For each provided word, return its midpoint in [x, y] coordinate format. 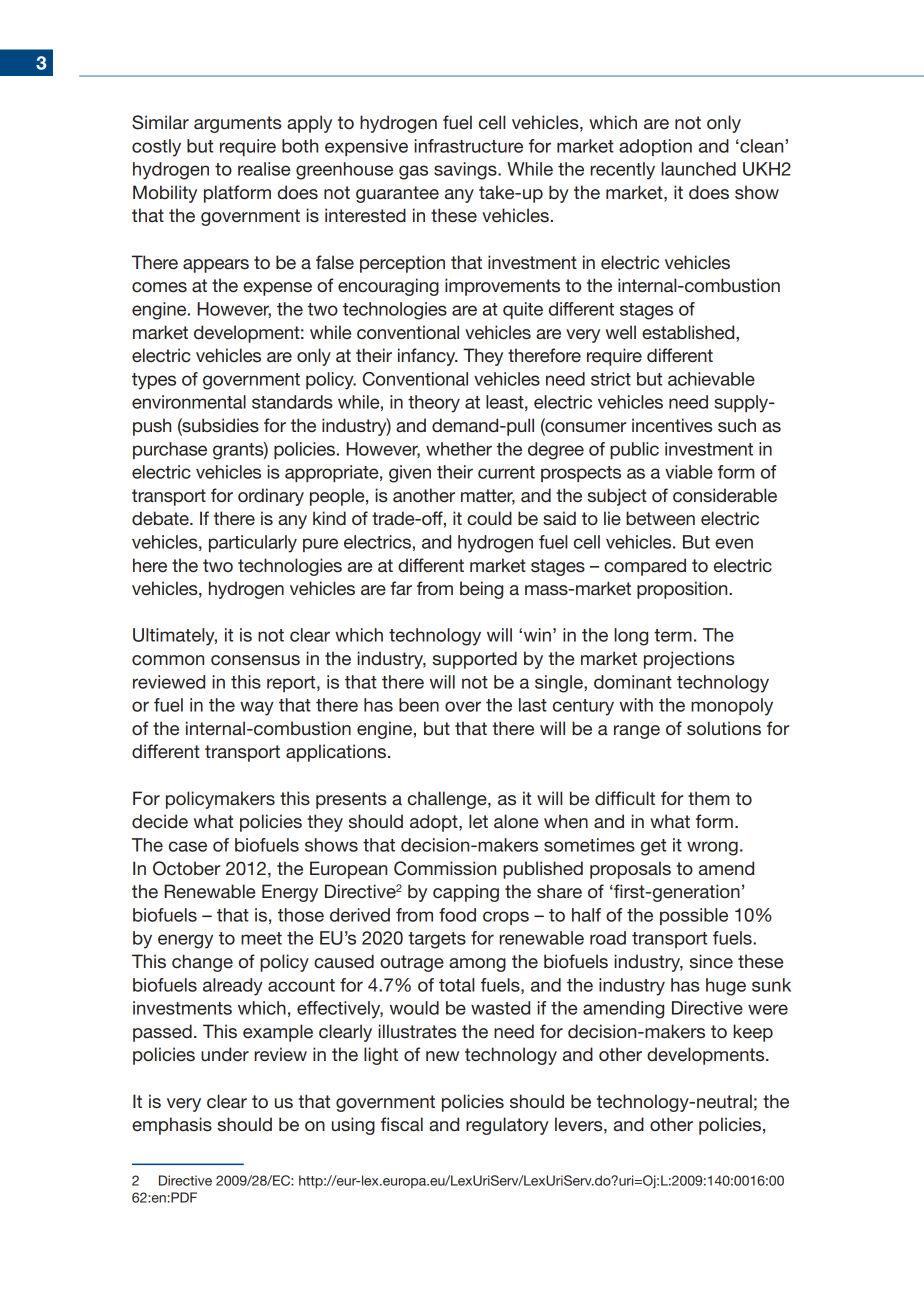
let [478, 821]
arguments [238, 124]
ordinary [271, 497]
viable [689, 472]
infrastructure [468, 146]
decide [160, 821]
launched [698, 169]
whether [459, 449]
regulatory [507, 1126]
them [708, 798]
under [225, 1054]
